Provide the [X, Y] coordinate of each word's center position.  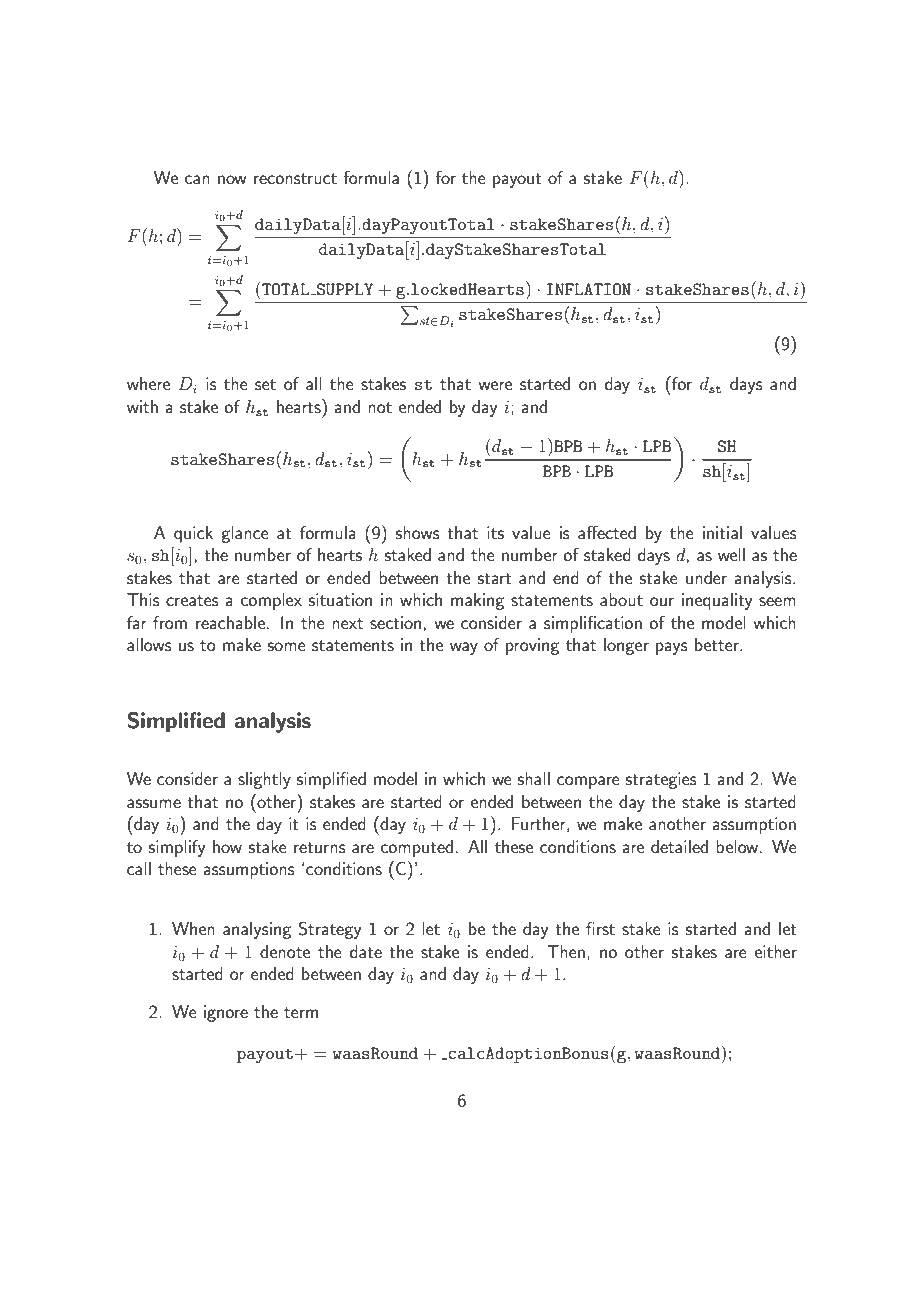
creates [192, 600]
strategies [661, 780]
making [477, 601]
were [495, 385]
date [366, 951]
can [197, 179]
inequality [717, 601]
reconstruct [295, 178]
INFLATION [589, 289]
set [265, 384]
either [776, 951]
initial [722, 532]
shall [534, 778]
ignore [226, 1013]
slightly [264, 780]
